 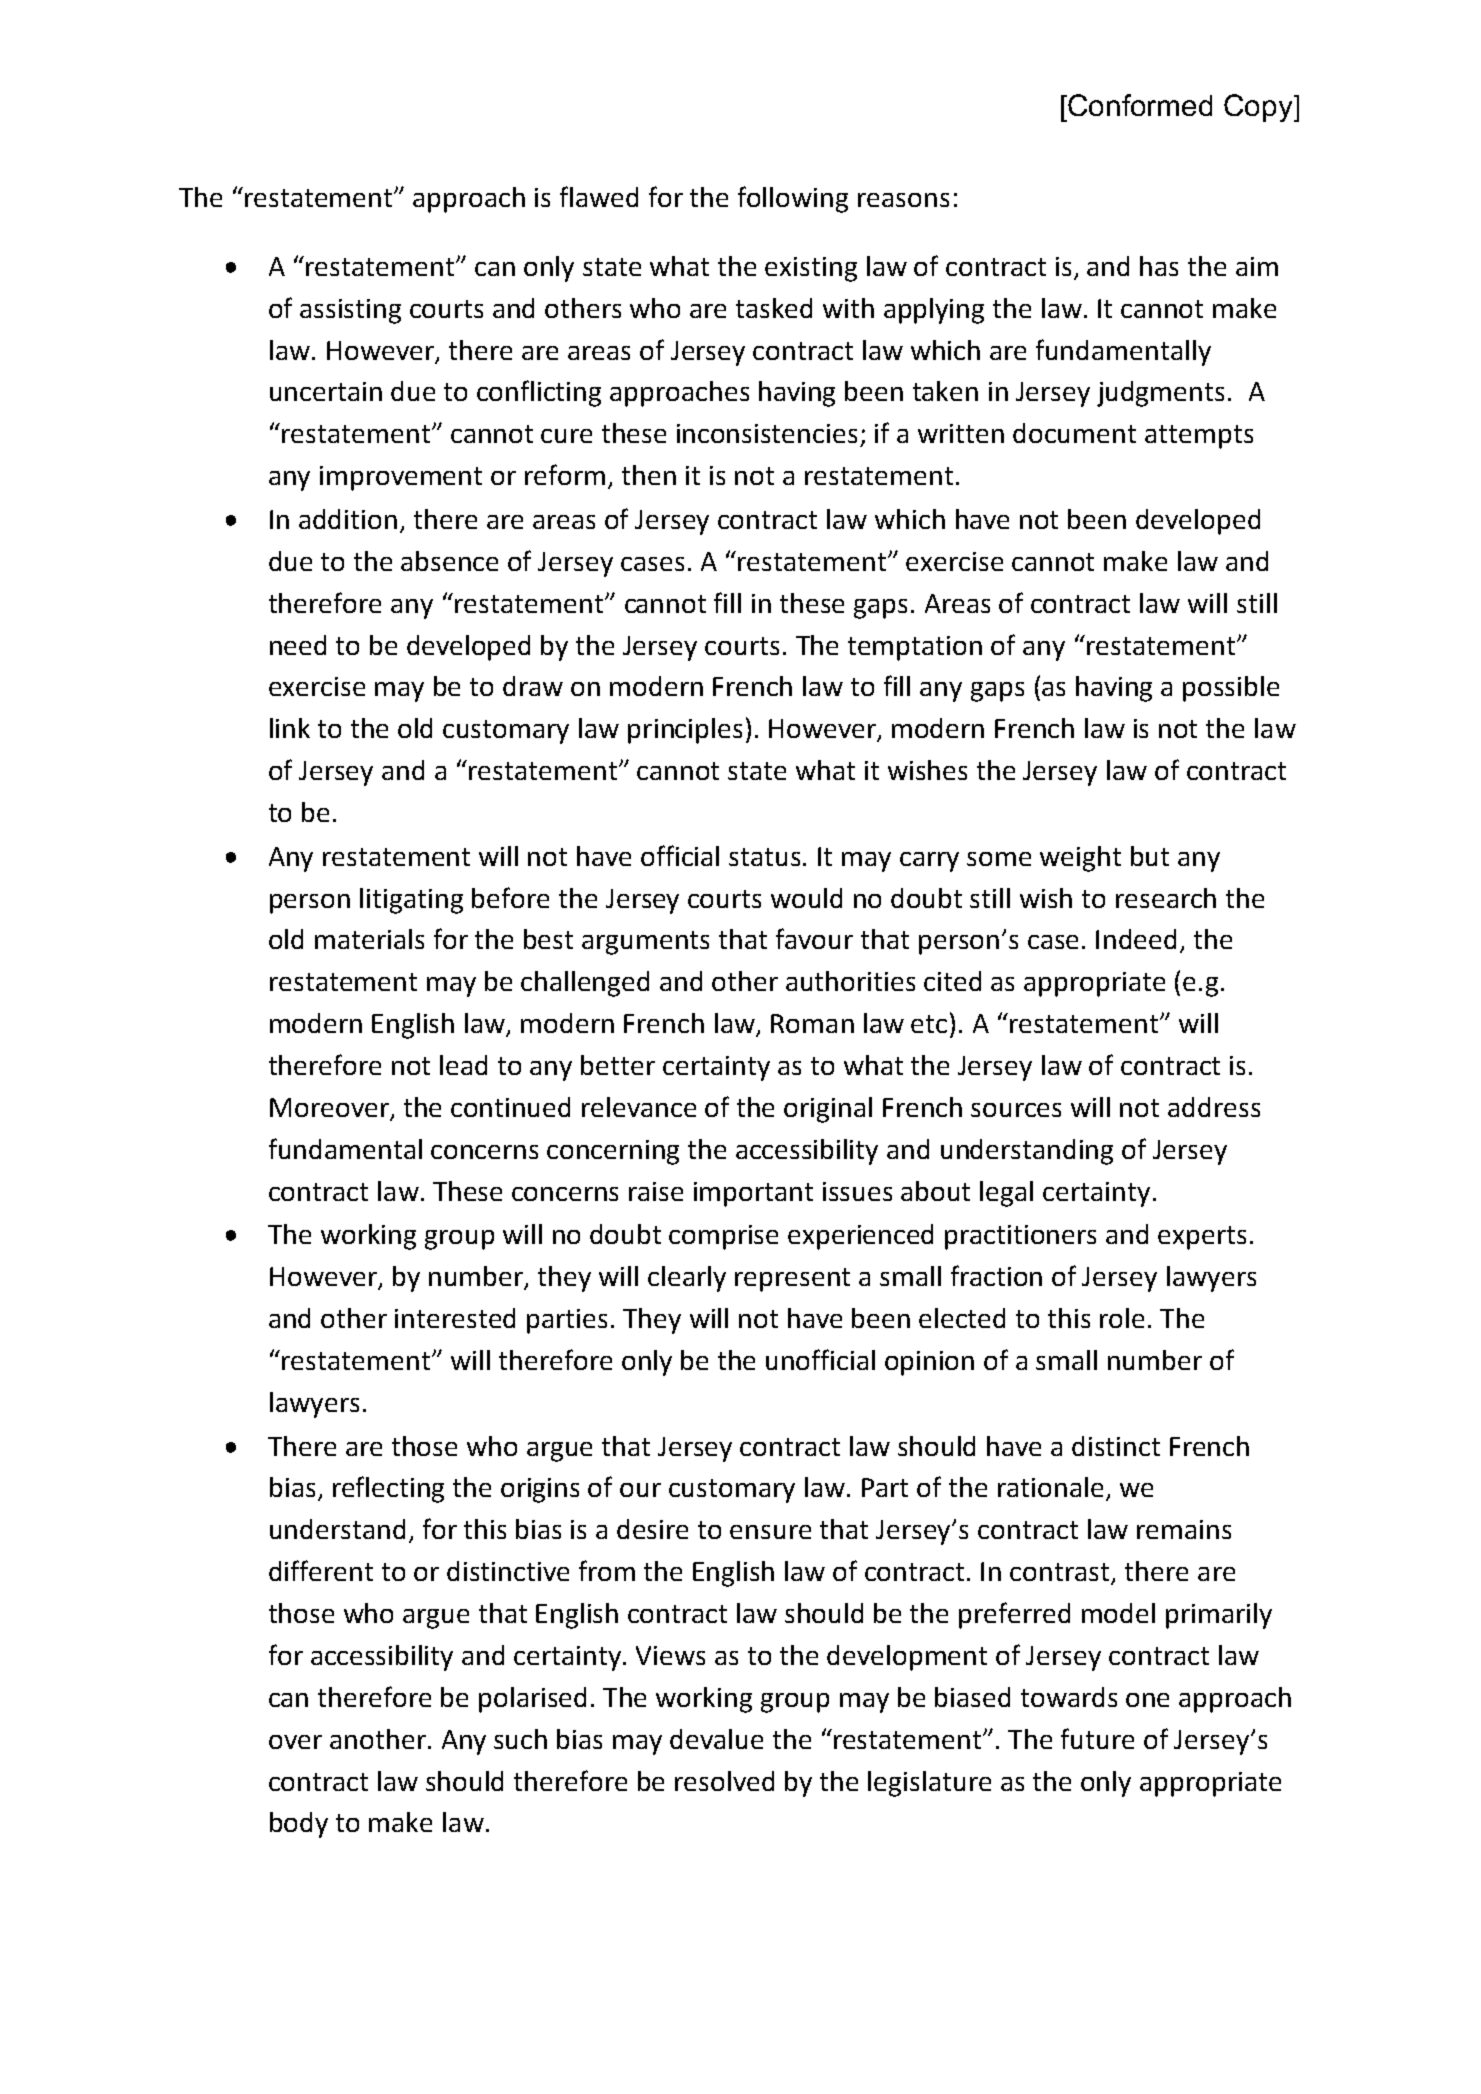 What do you see at coordinates (793, 199) in the image?
I see `following` at bounding box center [793, 199].
